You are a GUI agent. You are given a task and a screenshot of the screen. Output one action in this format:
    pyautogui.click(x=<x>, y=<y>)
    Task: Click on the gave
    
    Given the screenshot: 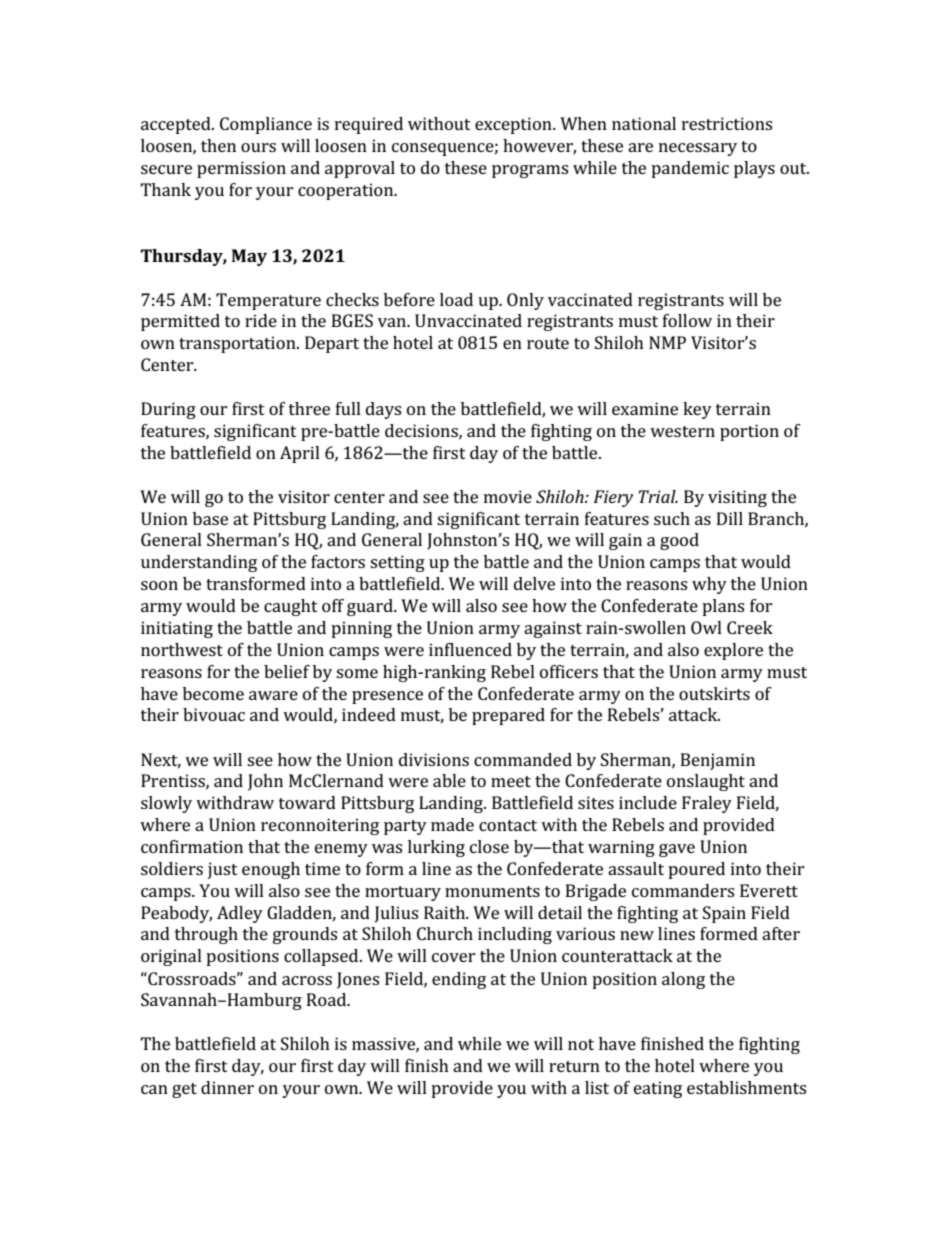 What is the action you would take?
    pyautogui.click(x=677, y=850)
